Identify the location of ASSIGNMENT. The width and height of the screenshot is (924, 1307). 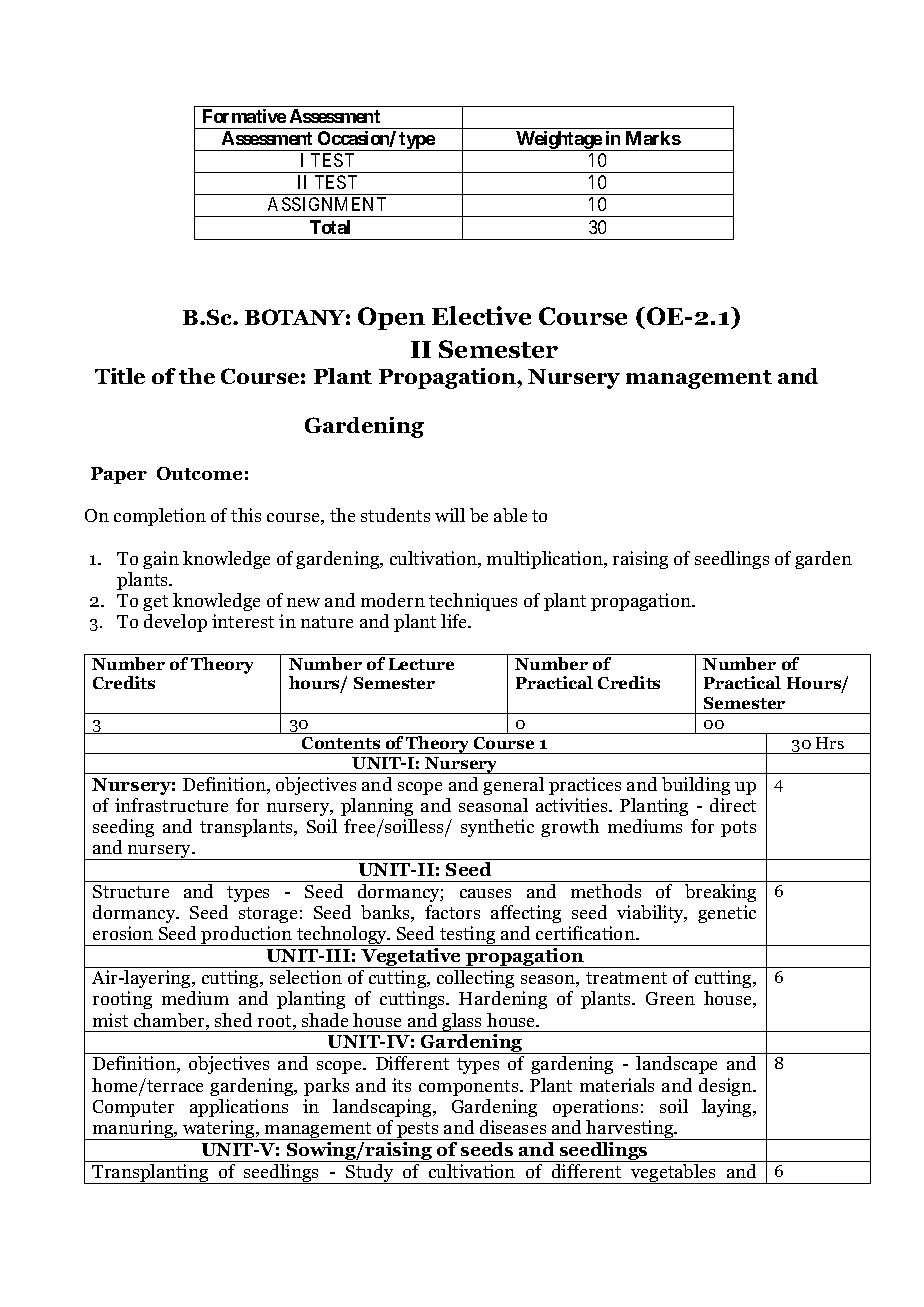
(327, 204).
